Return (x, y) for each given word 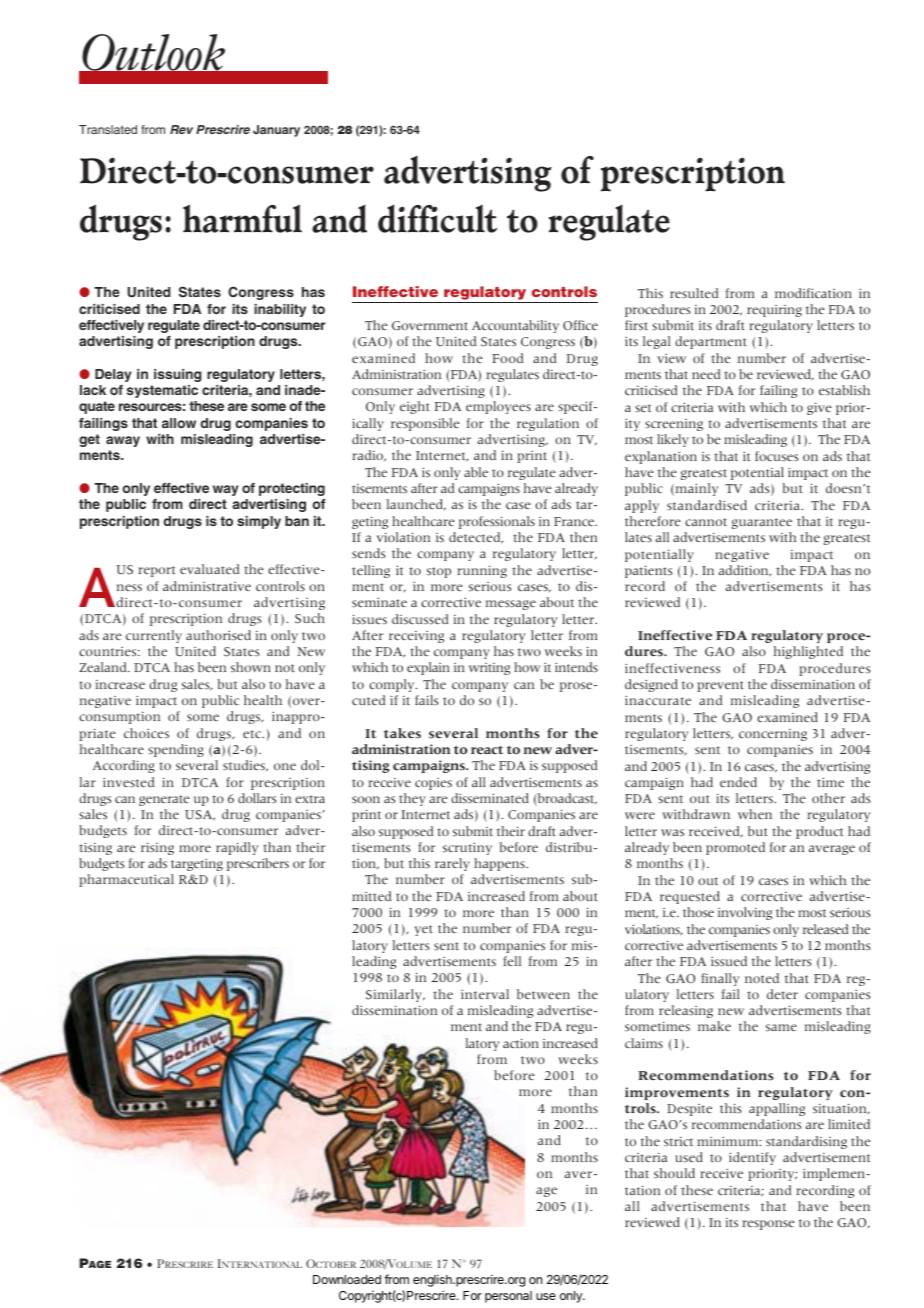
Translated (108, 129)
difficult (437, 219)
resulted (694, 293)
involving (745, 913)
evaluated (209, 569)
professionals (497, 522)
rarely (452, 864)
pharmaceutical (126, 880)
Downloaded (347, 1279)
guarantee (762, 523)
